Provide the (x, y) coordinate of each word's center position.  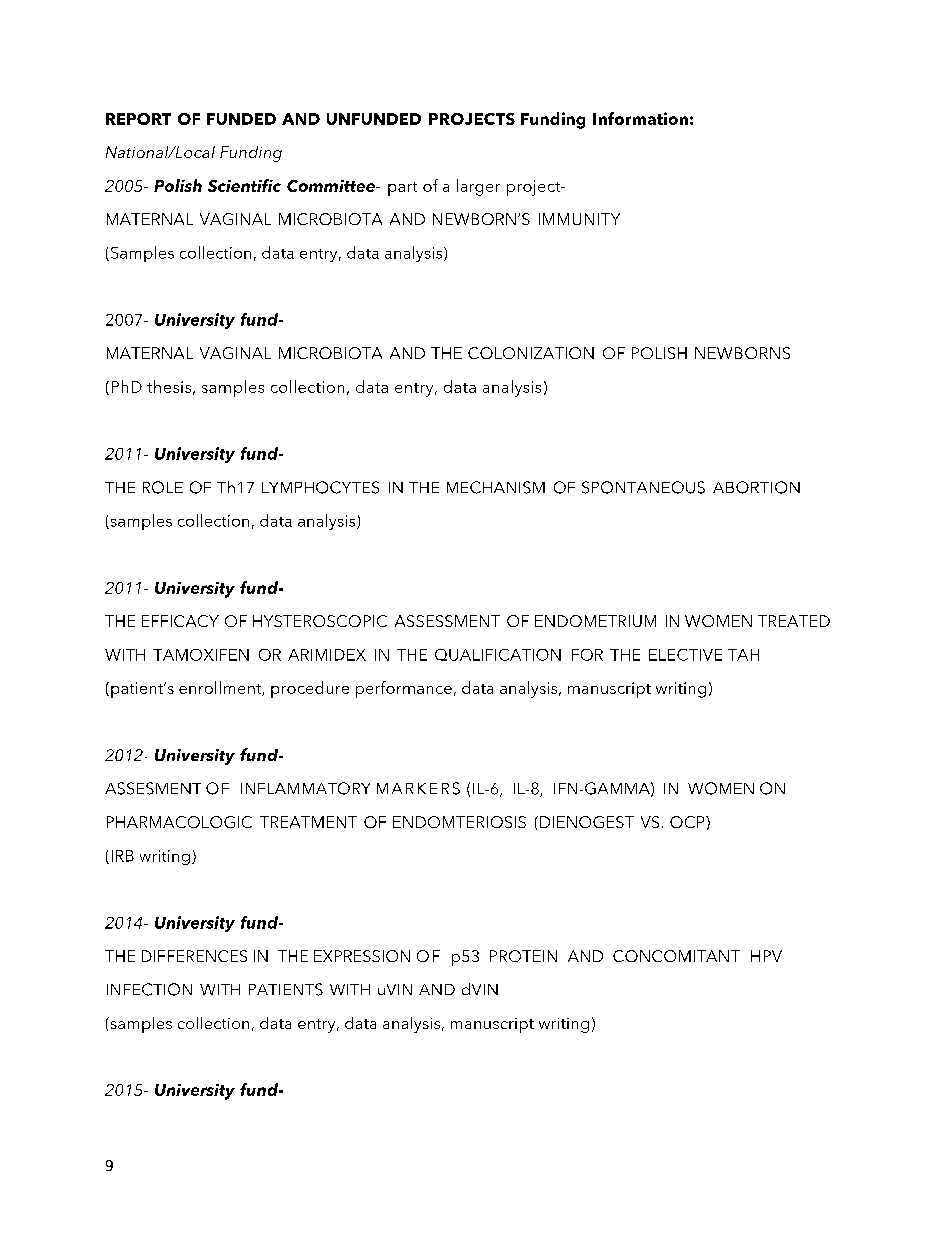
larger (478, 187)
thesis (169, 386)
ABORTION (756, 487)
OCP (688, 822)
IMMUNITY (579, 219)
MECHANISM (496, 487)
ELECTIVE (685, 655)
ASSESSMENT (447, 621)
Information (640, 118)
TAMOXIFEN (201, 655)
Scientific (244, 185)
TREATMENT (308, 822)
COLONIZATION (531, 353)
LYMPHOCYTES (320, 487)
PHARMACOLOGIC (179, 822)
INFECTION (149, 989)
